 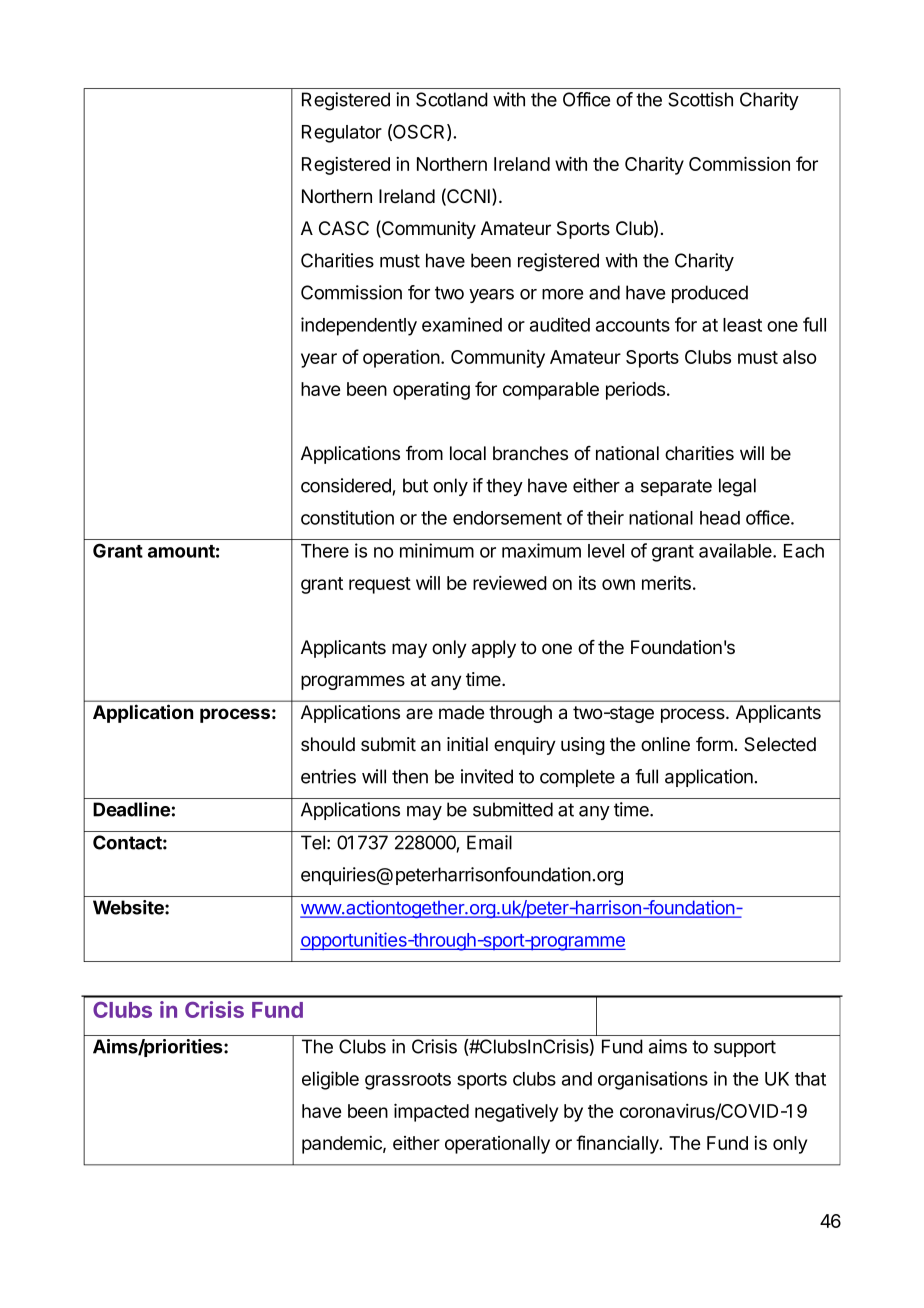 What do you see at coordinates (714, 744) in the screenshot?
I see `form` at bounding box center [714, 744].
